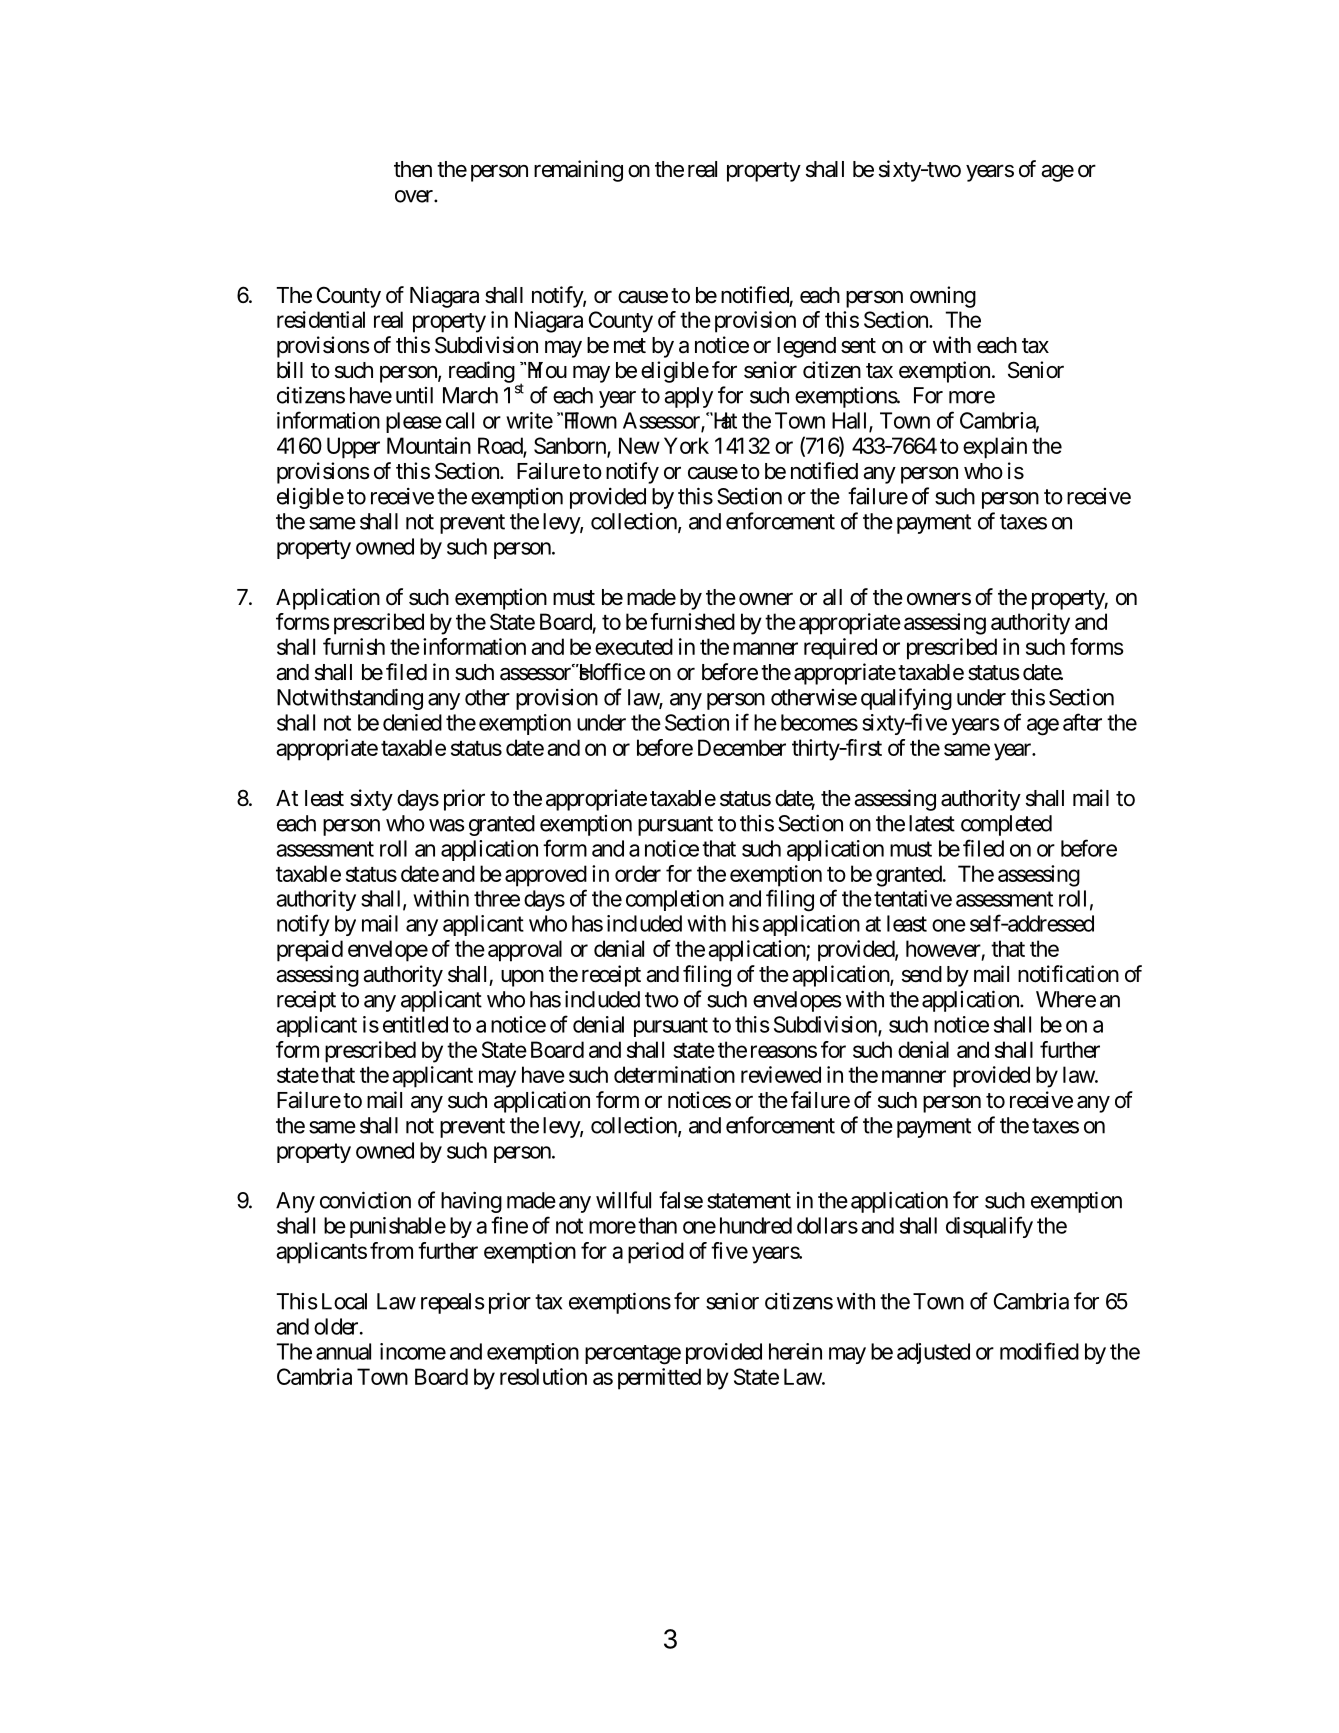 Image resolution: width=1339 pixels, height=1733 pixels. What do you see at coordinates (989, 1227) in the page?
I see `disqualify` at bounding box center [989, 1227].
